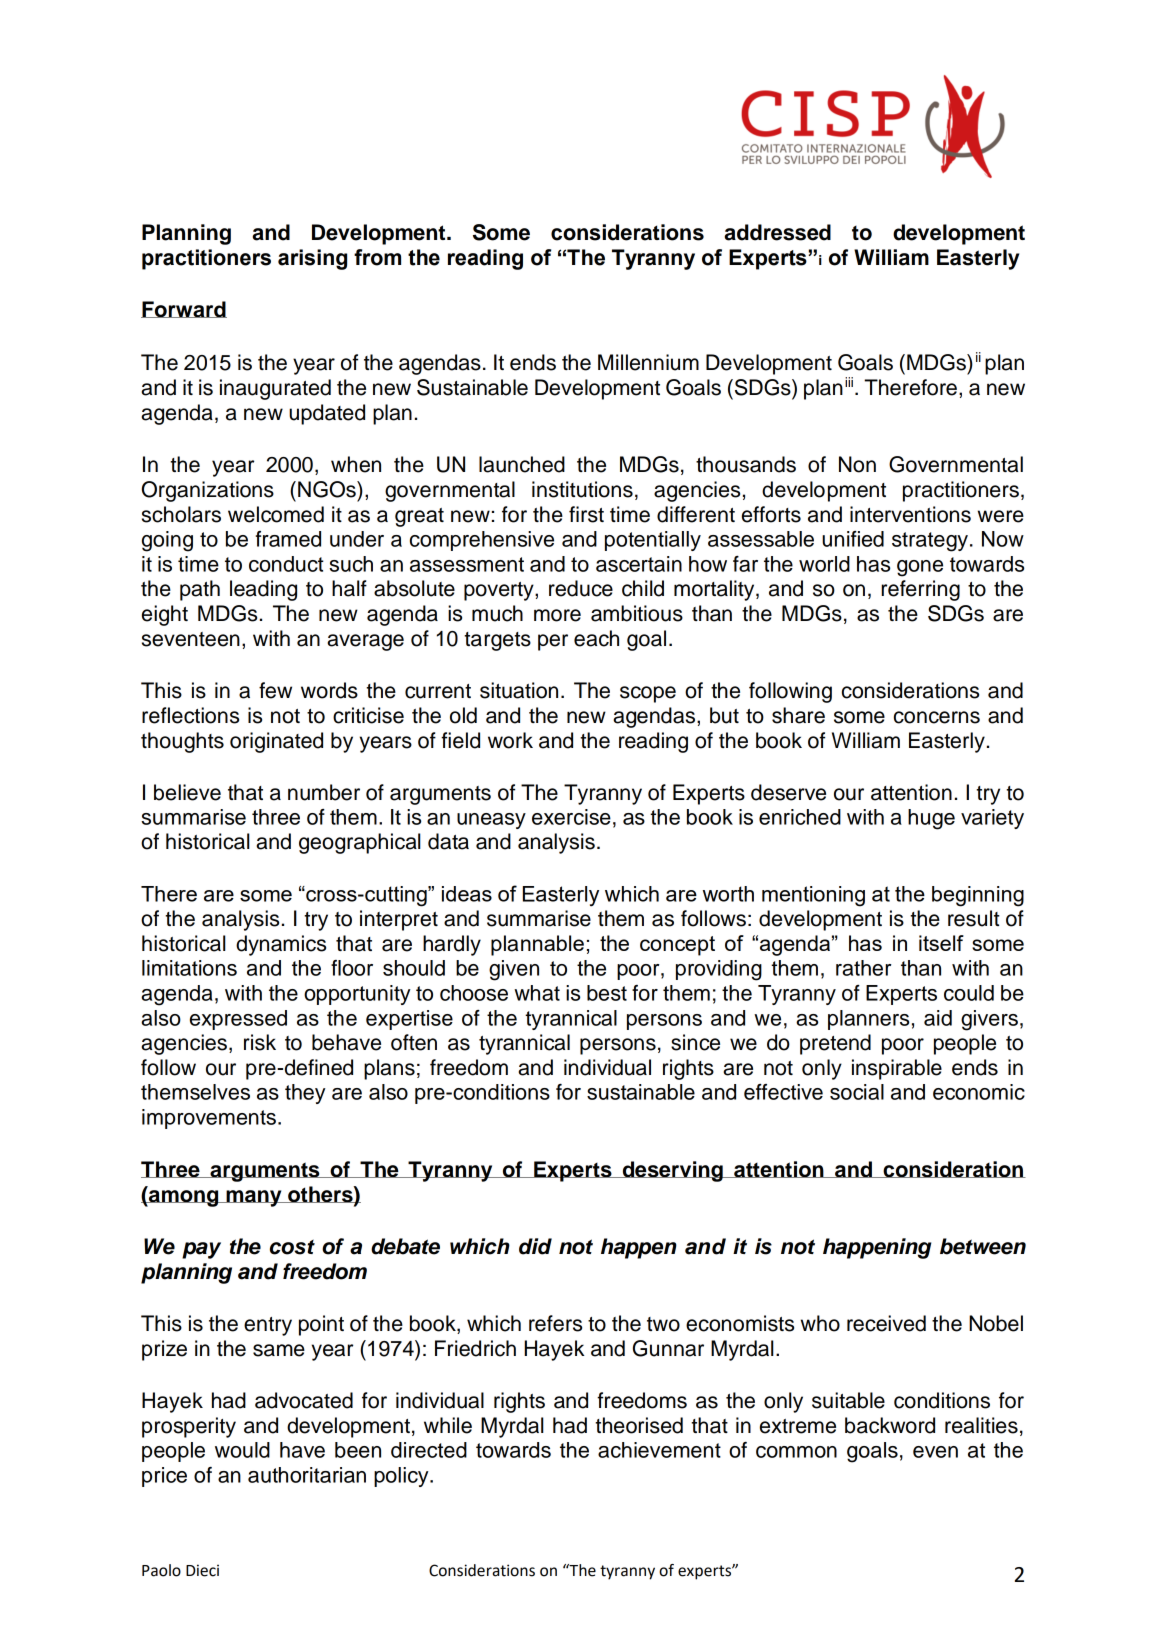 This image has height=1650, width=1166. Describe the element at coordinates (571, 817) in the image. I see `exercise` at that location.
